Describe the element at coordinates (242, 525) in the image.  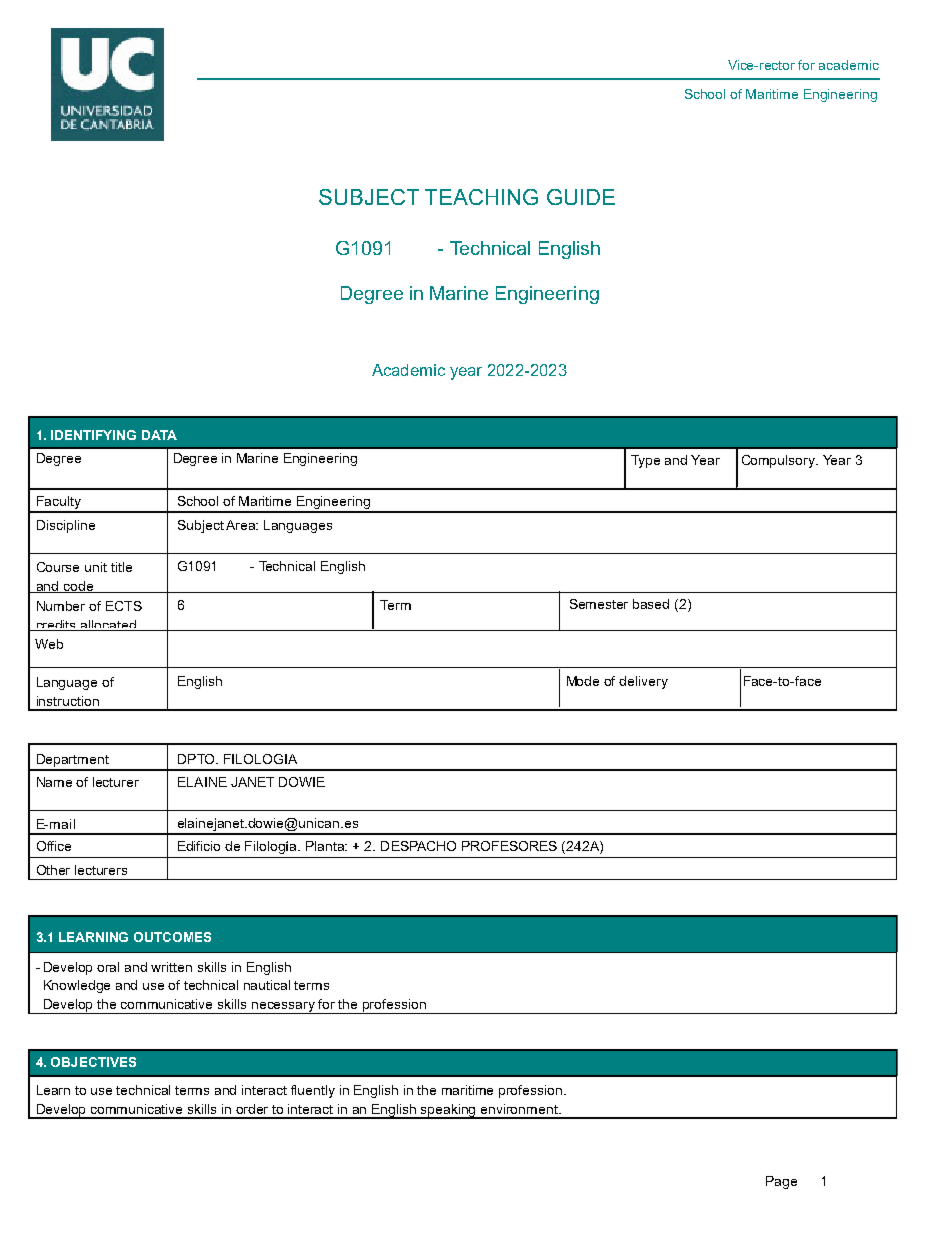
I see `Area` at that location.
